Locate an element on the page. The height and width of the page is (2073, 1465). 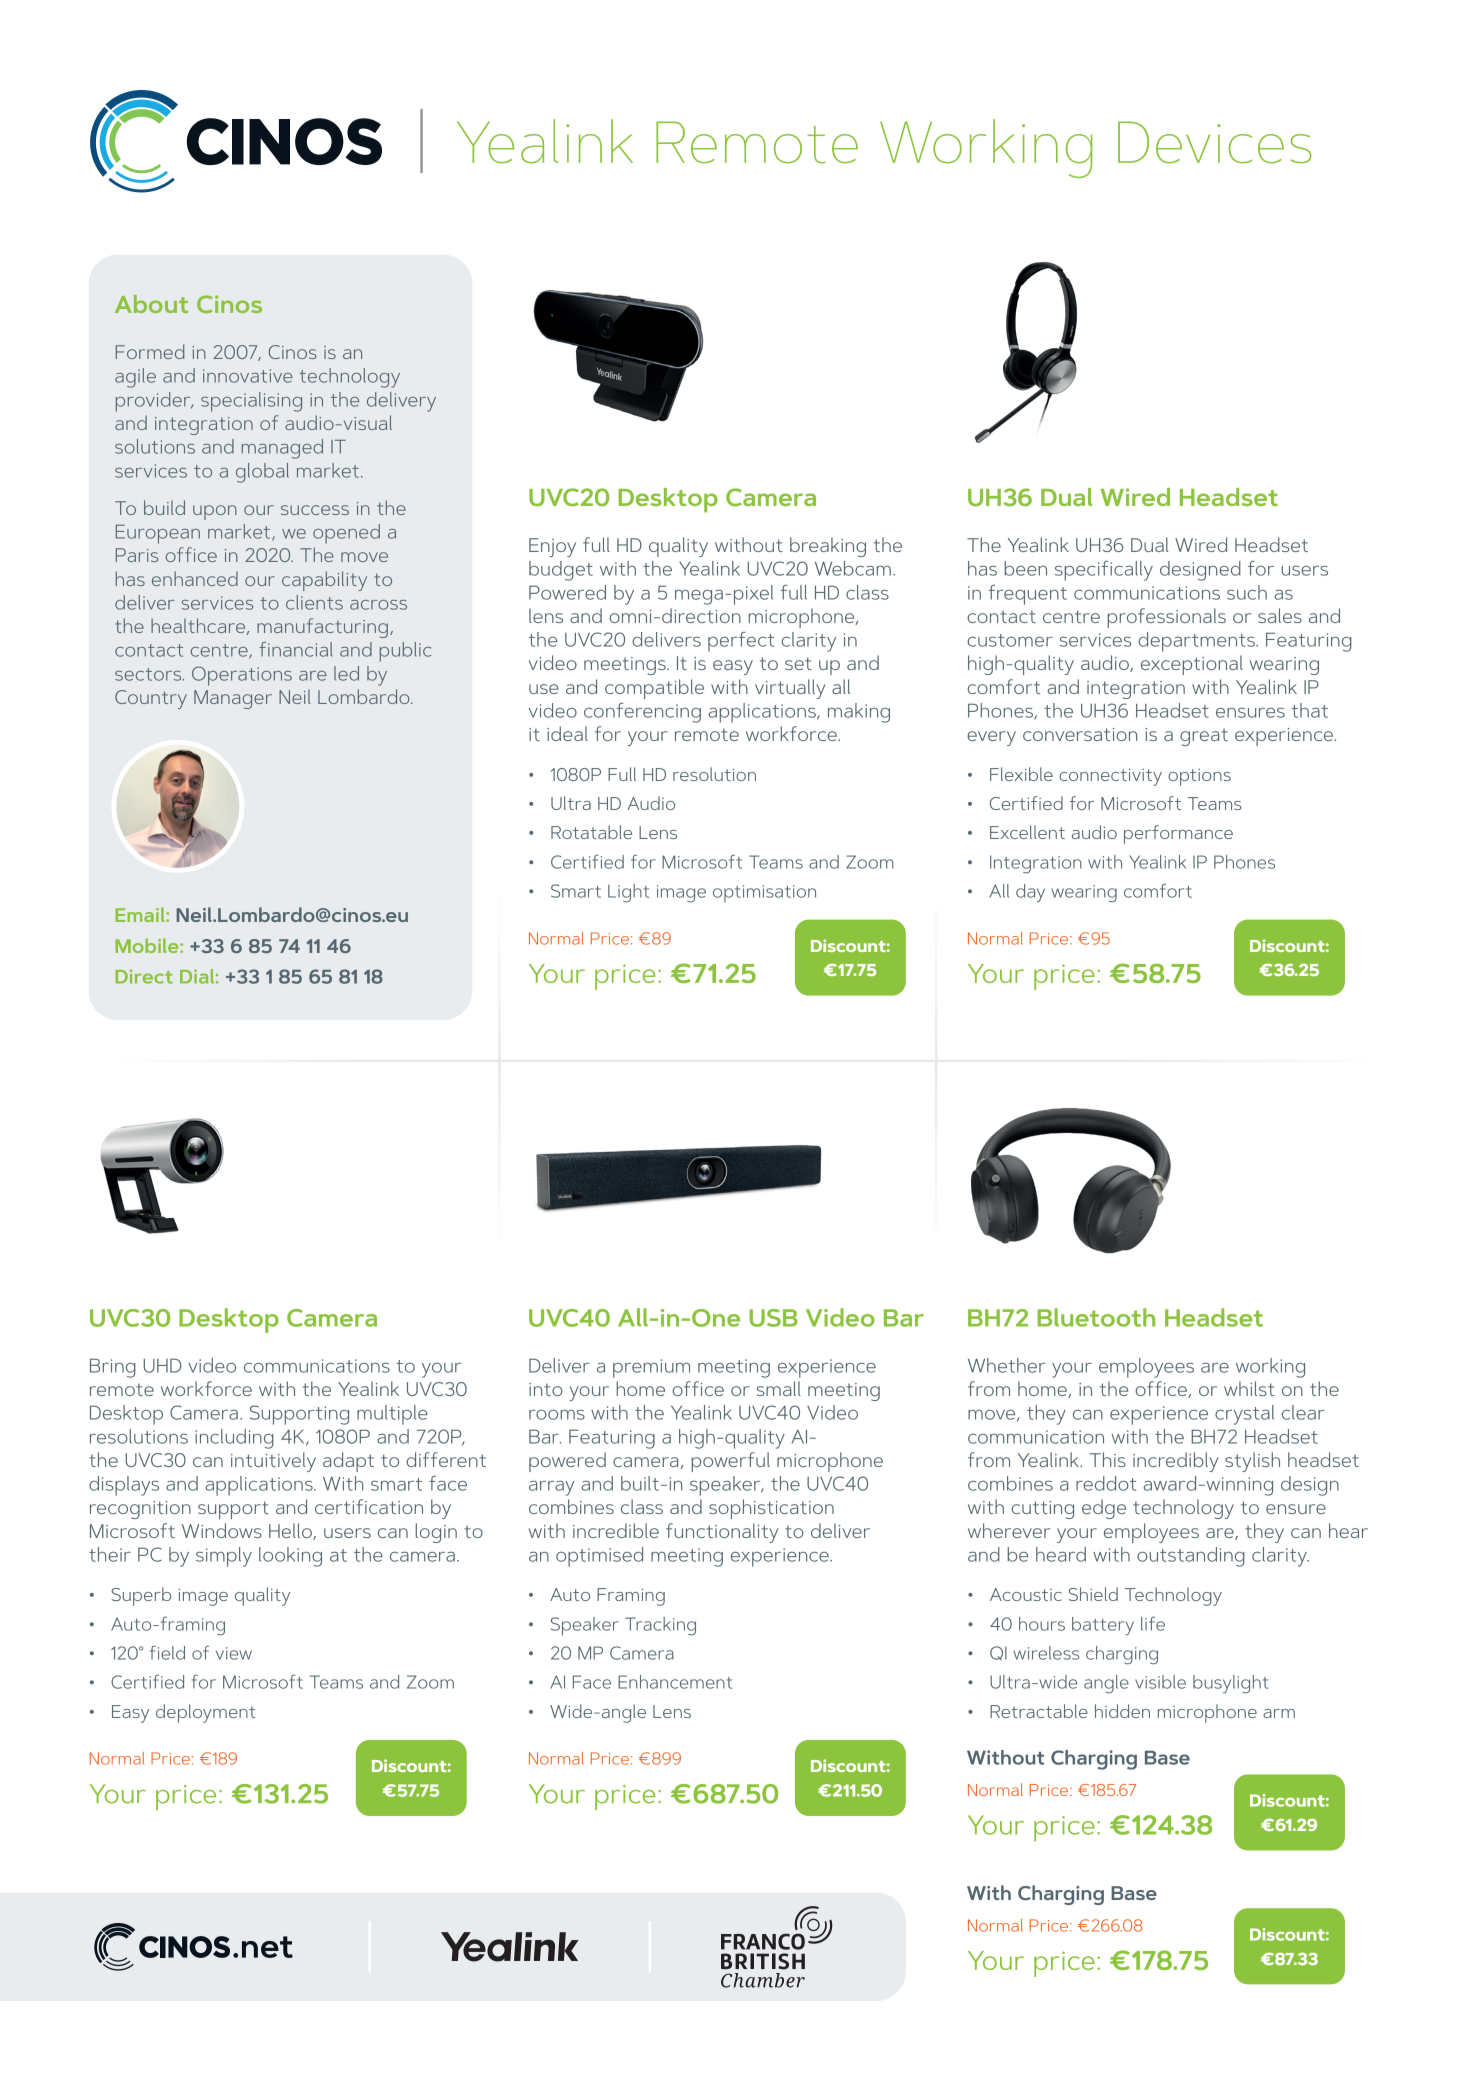
view is located at coordinates (234, 1653).
